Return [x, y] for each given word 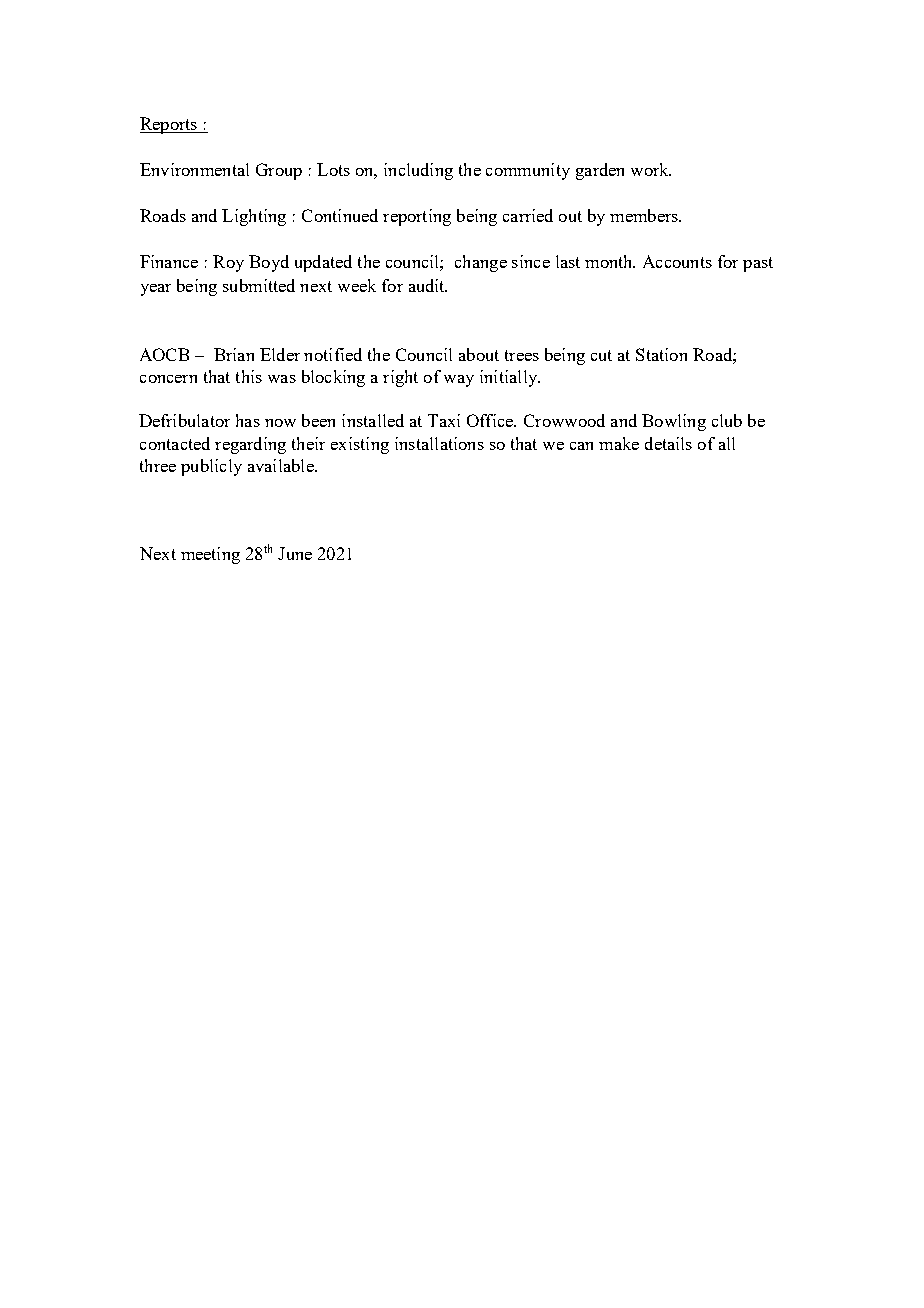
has [248, 420]
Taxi [444, 420]
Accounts [677, 261]
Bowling [674, 422]
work [651, 169]
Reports [169, 125]
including [418, 171]
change [481, 263]
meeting [210, 555]
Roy [228, 263]
